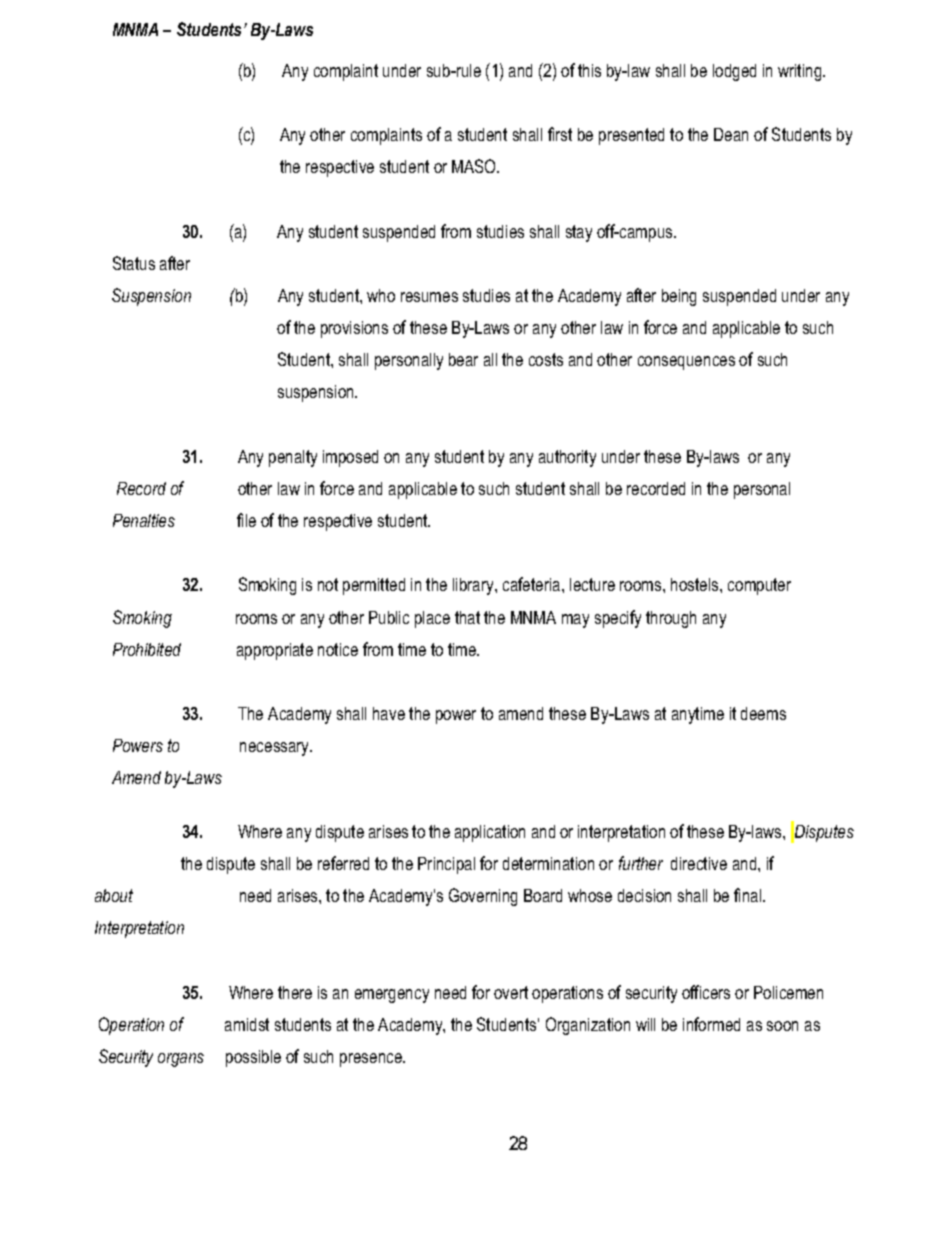  Describe the element at coordinates (511, 992) in the image. I see `overt` at that location.
